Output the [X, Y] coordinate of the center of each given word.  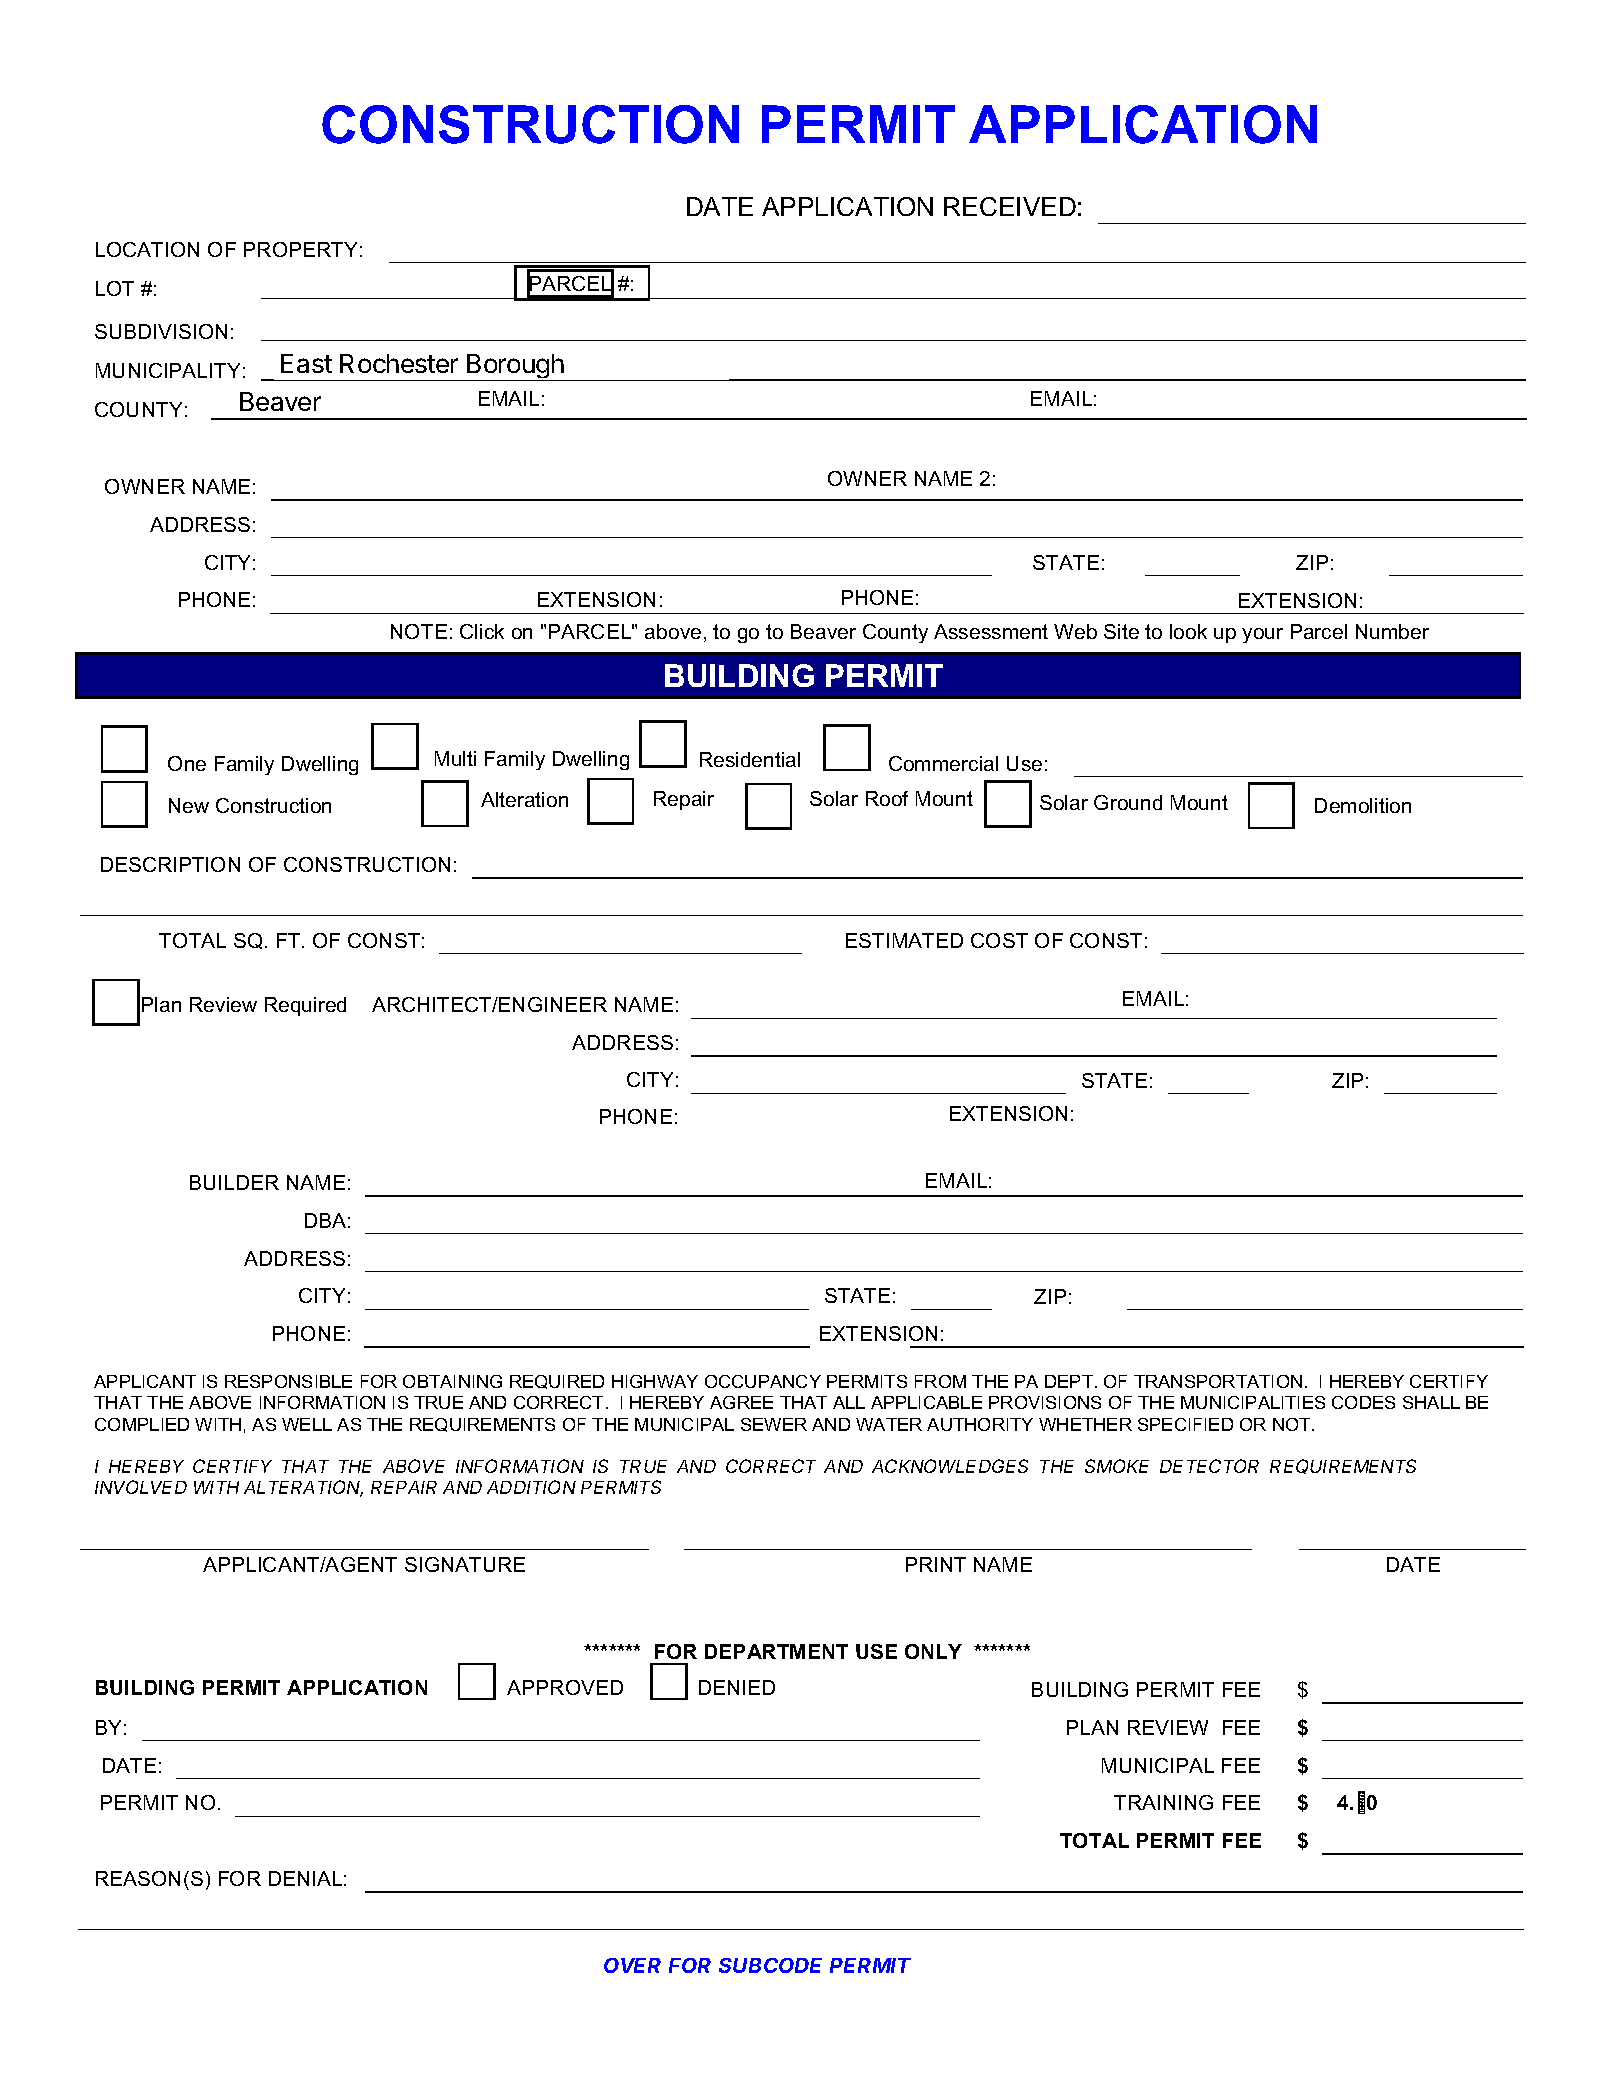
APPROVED [565, 1687]
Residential [750, 759]
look [1188, 631]
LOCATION [147, 249]
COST [999, 940]
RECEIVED [1010, 206]
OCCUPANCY [763, 1381]
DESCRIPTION [170, 864]
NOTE [419, 631]
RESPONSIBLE [288, 1381]
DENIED [737, 1687]
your [1262, 635]
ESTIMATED [904, 940]
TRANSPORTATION [1218, 1381]
